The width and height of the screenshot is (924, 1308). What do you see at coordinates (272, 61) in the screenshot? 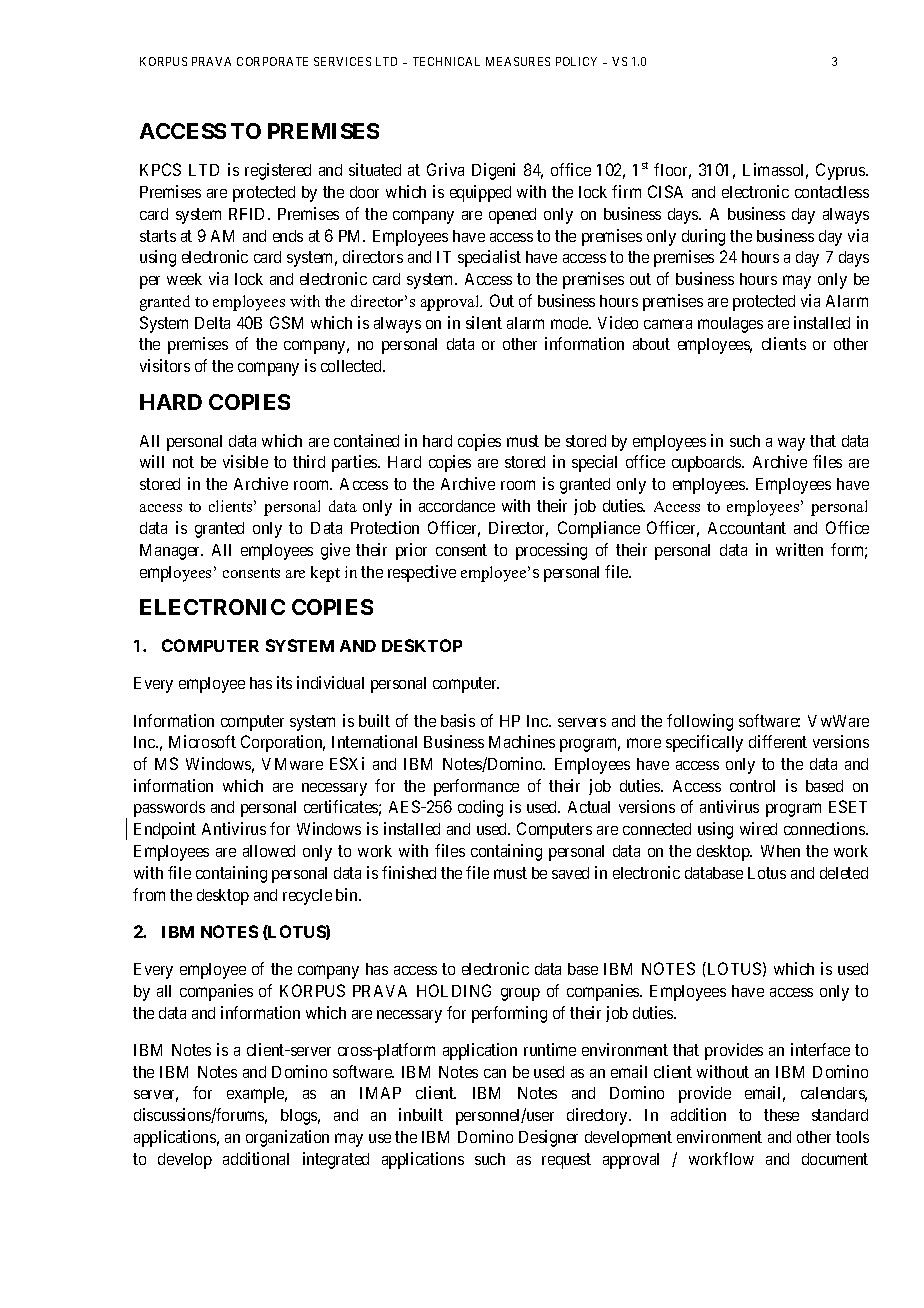
I see `CORPORATE` at bounding box center [272, 61].
